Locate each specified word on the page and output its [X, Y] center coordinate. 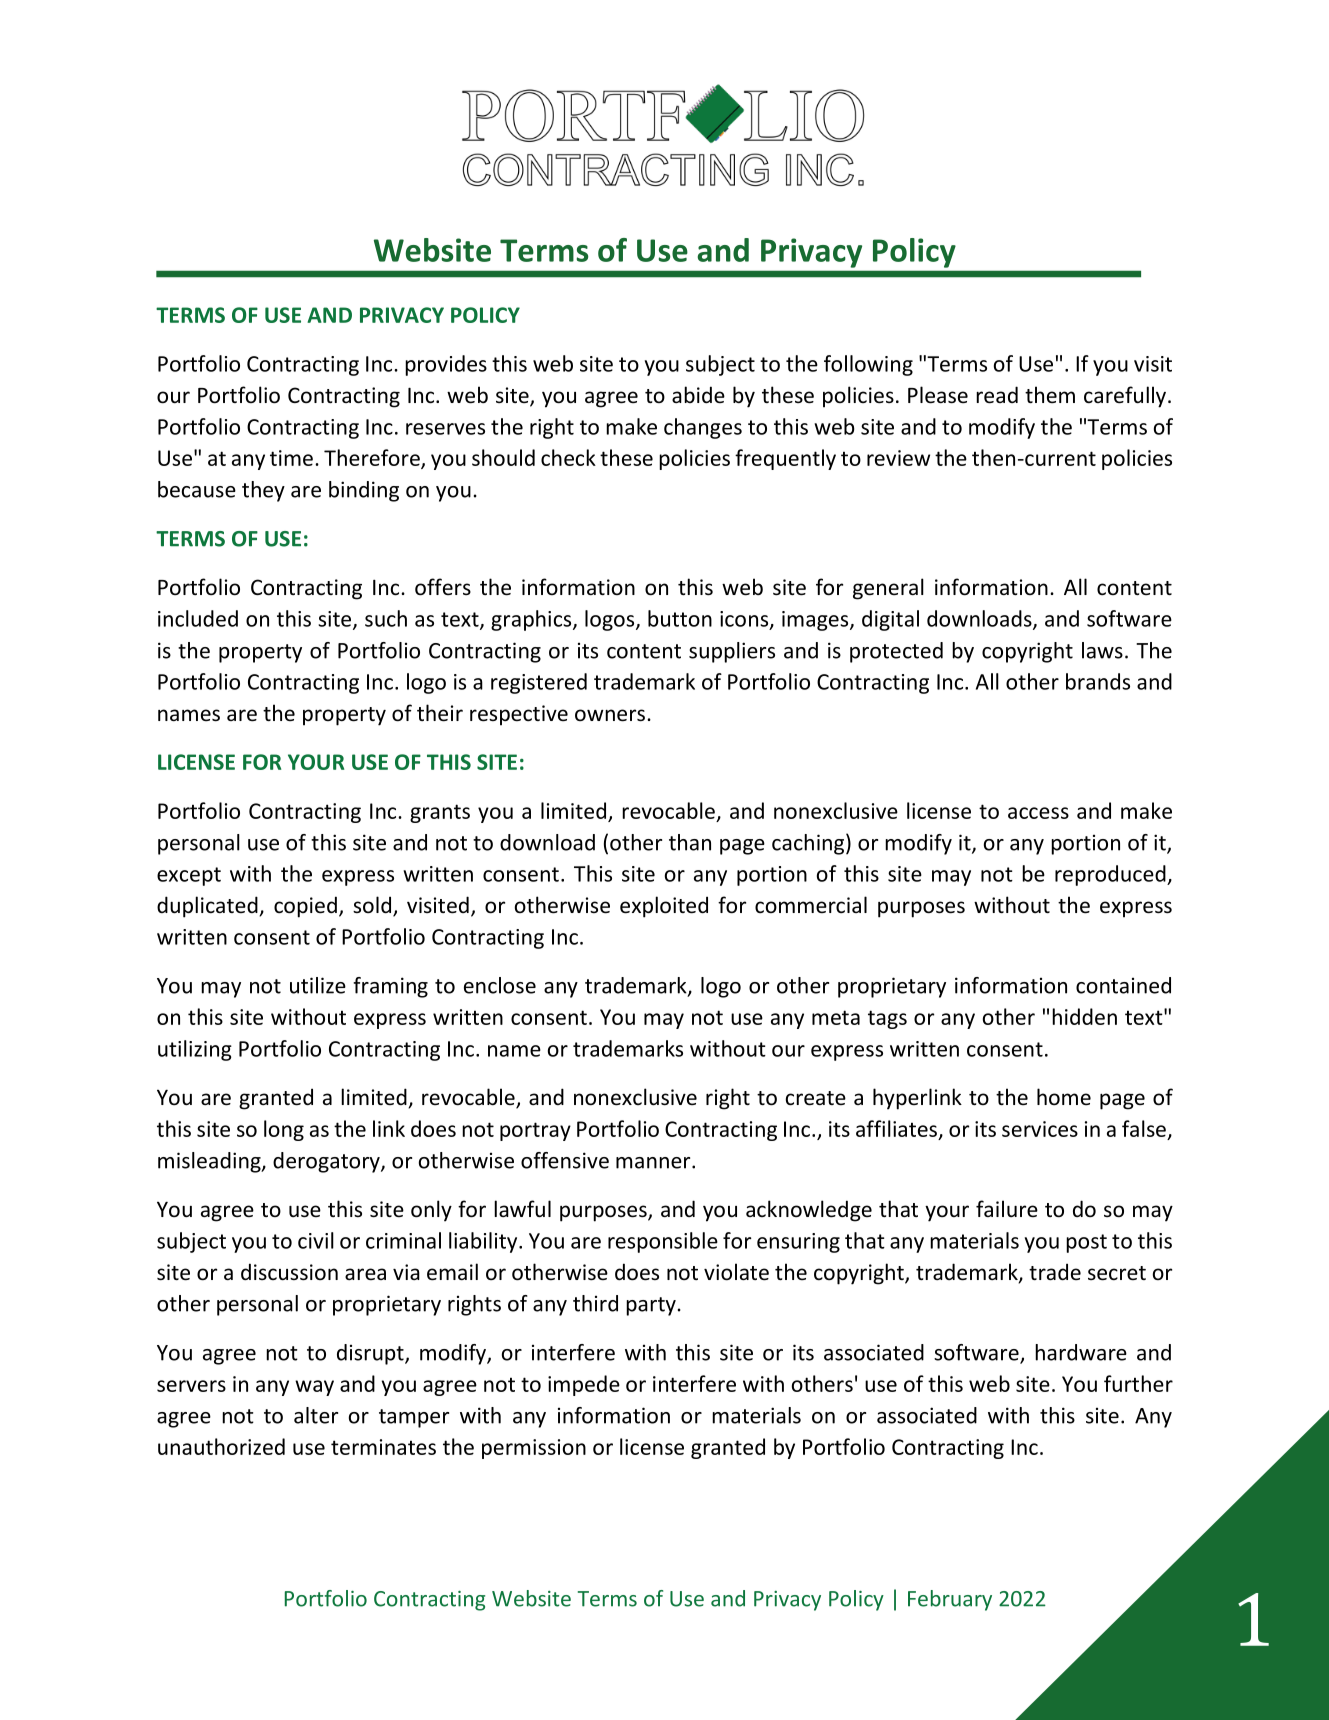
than [690, 842]
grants [440, 813]
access [1038, 813]
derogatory [327, 1162]
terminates [383, 1447]
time [291, 458]
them [1050, 394]
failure [1007, 1208]
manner [654, 1163]
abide [698, 394]
